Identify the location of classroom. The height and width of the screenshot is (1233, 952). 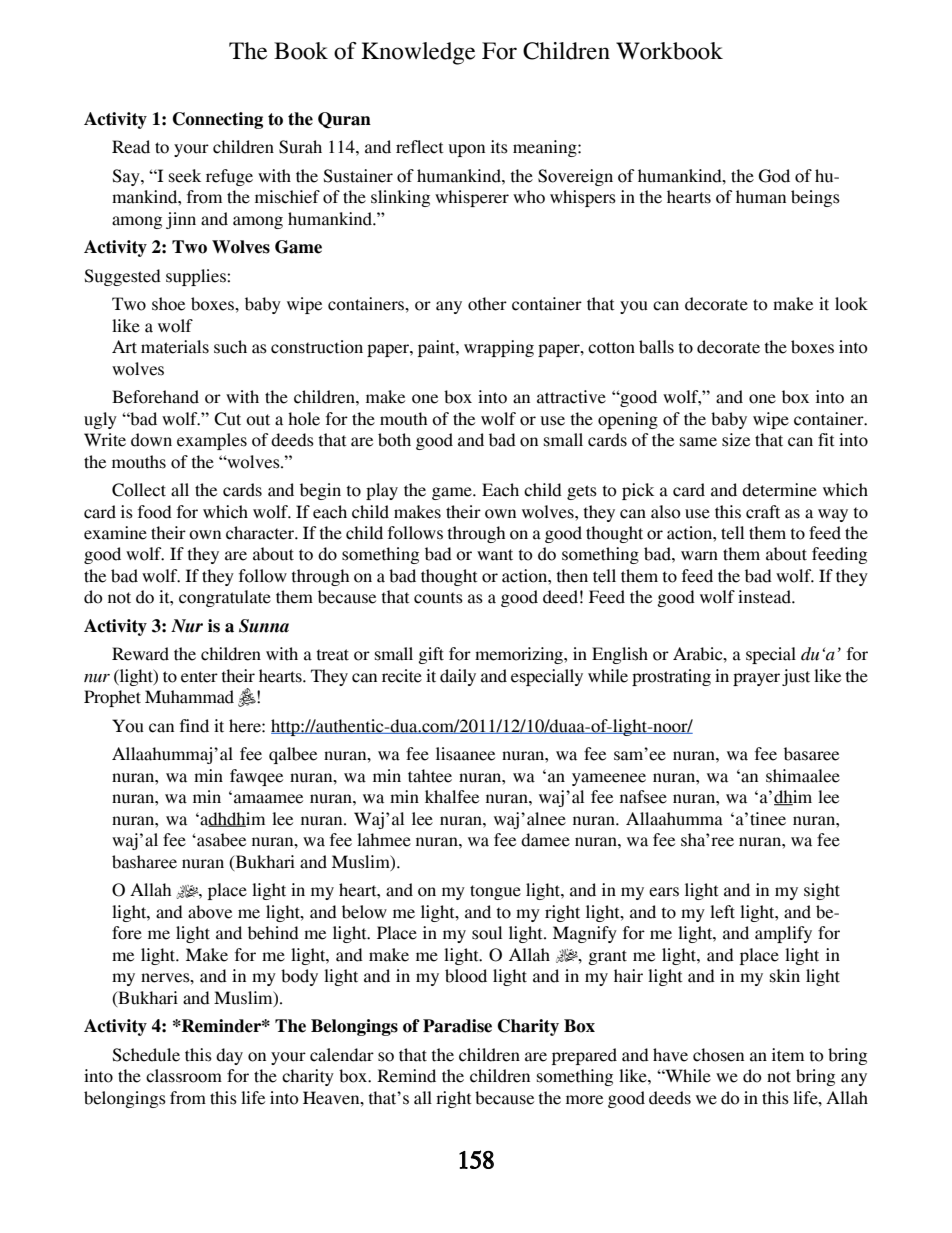
(184, 1076).
